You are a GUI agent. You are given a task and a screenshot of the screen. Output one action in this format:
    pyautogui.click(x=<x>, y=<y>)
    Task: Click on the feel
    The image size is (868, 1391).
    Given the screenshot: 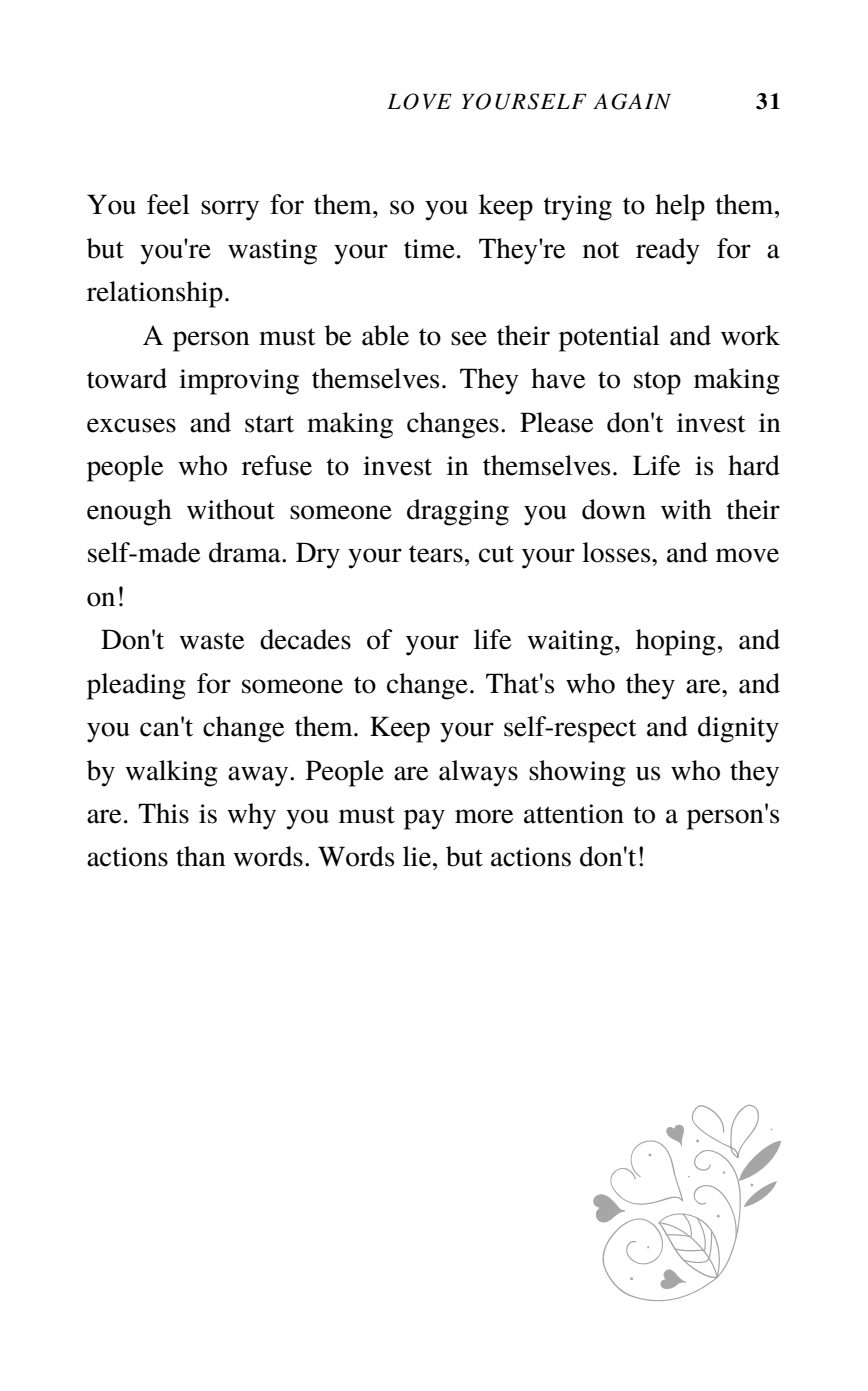 What is the action you would take?
    pyautogui.click(x=168, y=204)
